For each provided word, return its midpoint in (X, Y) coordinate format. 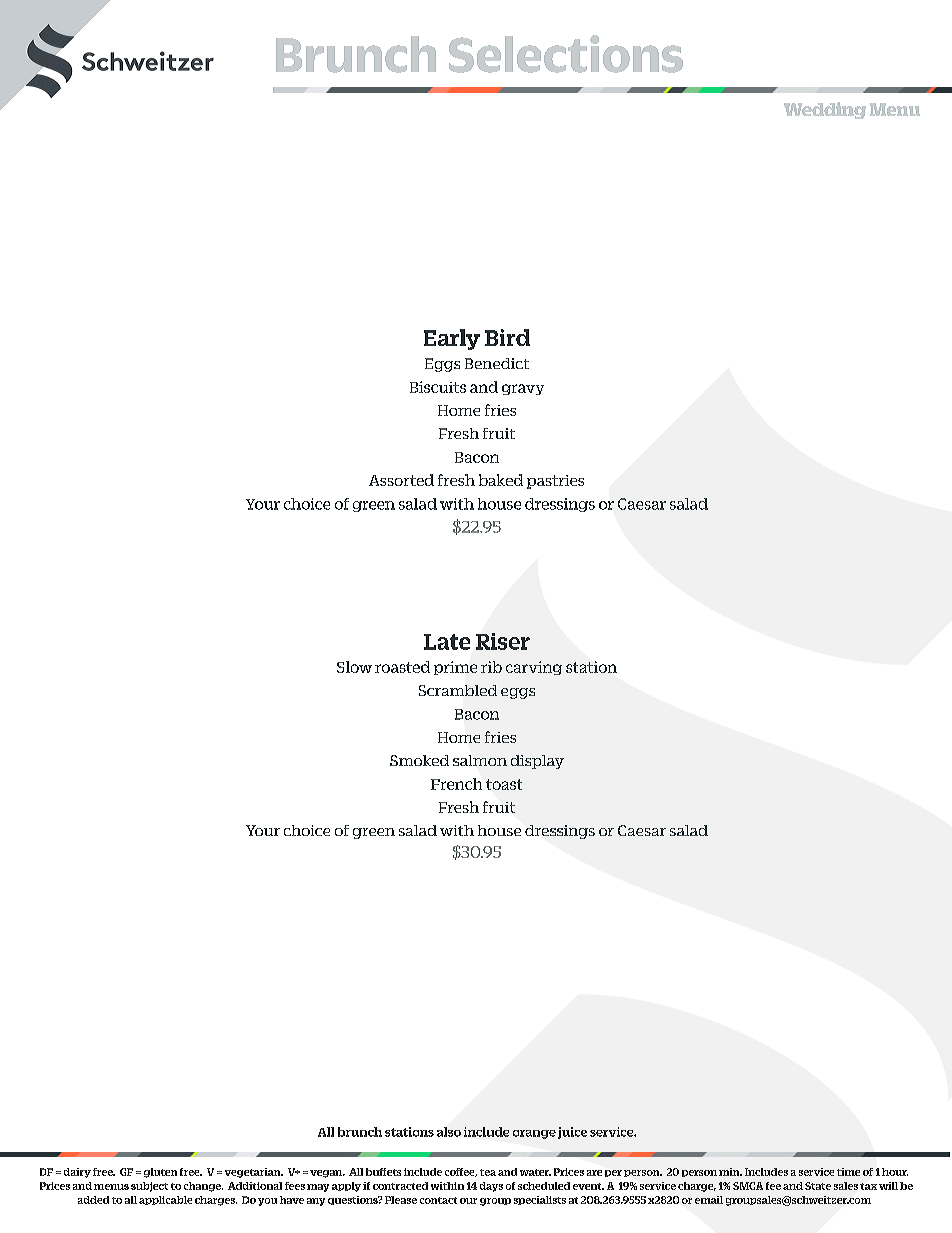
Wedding (825, 110)
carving (534, 668)
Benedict (497, 363)
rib (491, 667)
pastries (555, 482)
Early (452, 339)
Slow (354, 667)
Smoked (419, 760)
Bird (507, 337)
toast (504, 784)
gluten (160, 1173)
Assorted (401, 480)
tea (488, 1172)
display (537, 762)
